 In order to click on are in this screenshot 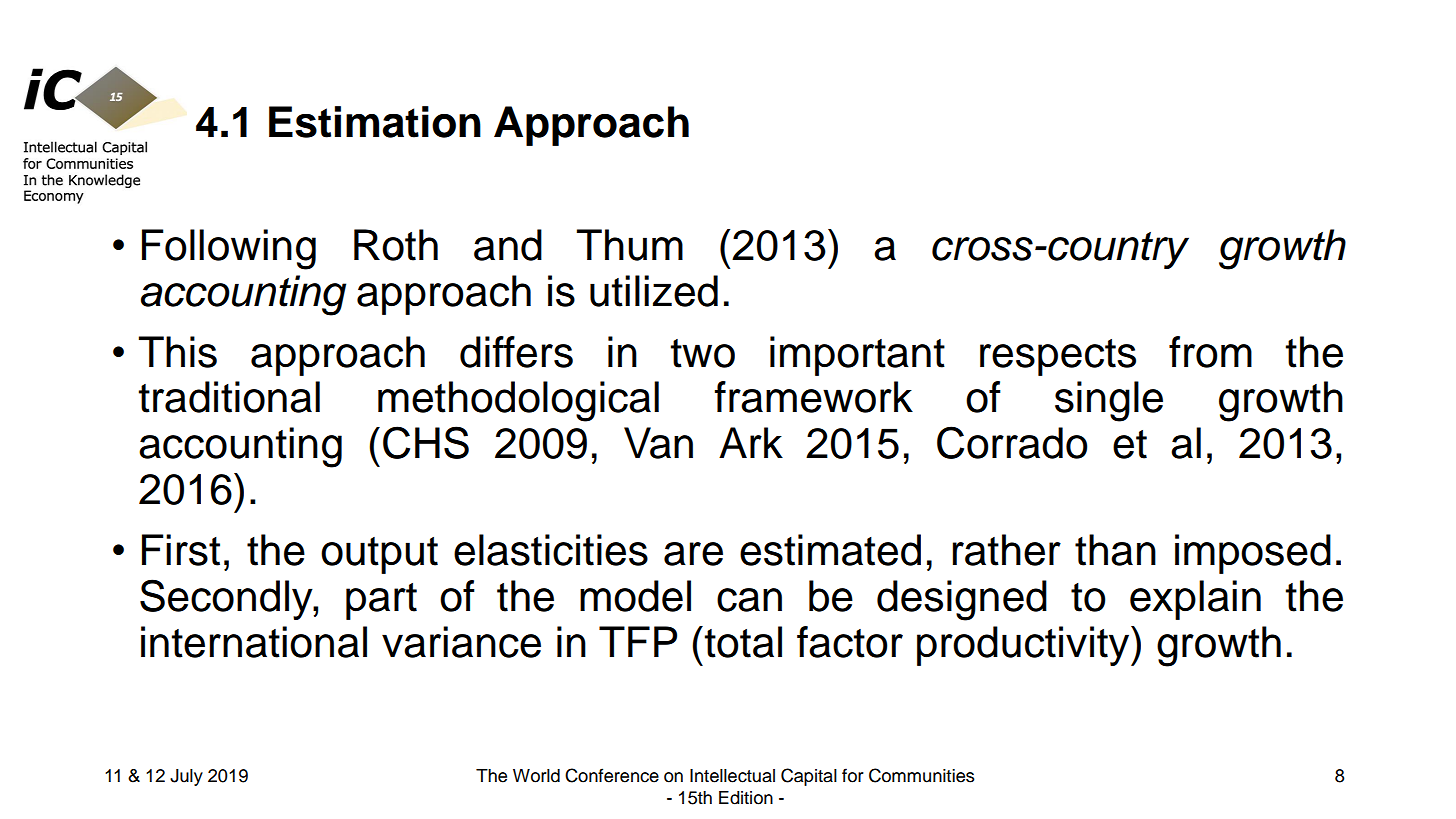, I will do `click(693, 554)`.
